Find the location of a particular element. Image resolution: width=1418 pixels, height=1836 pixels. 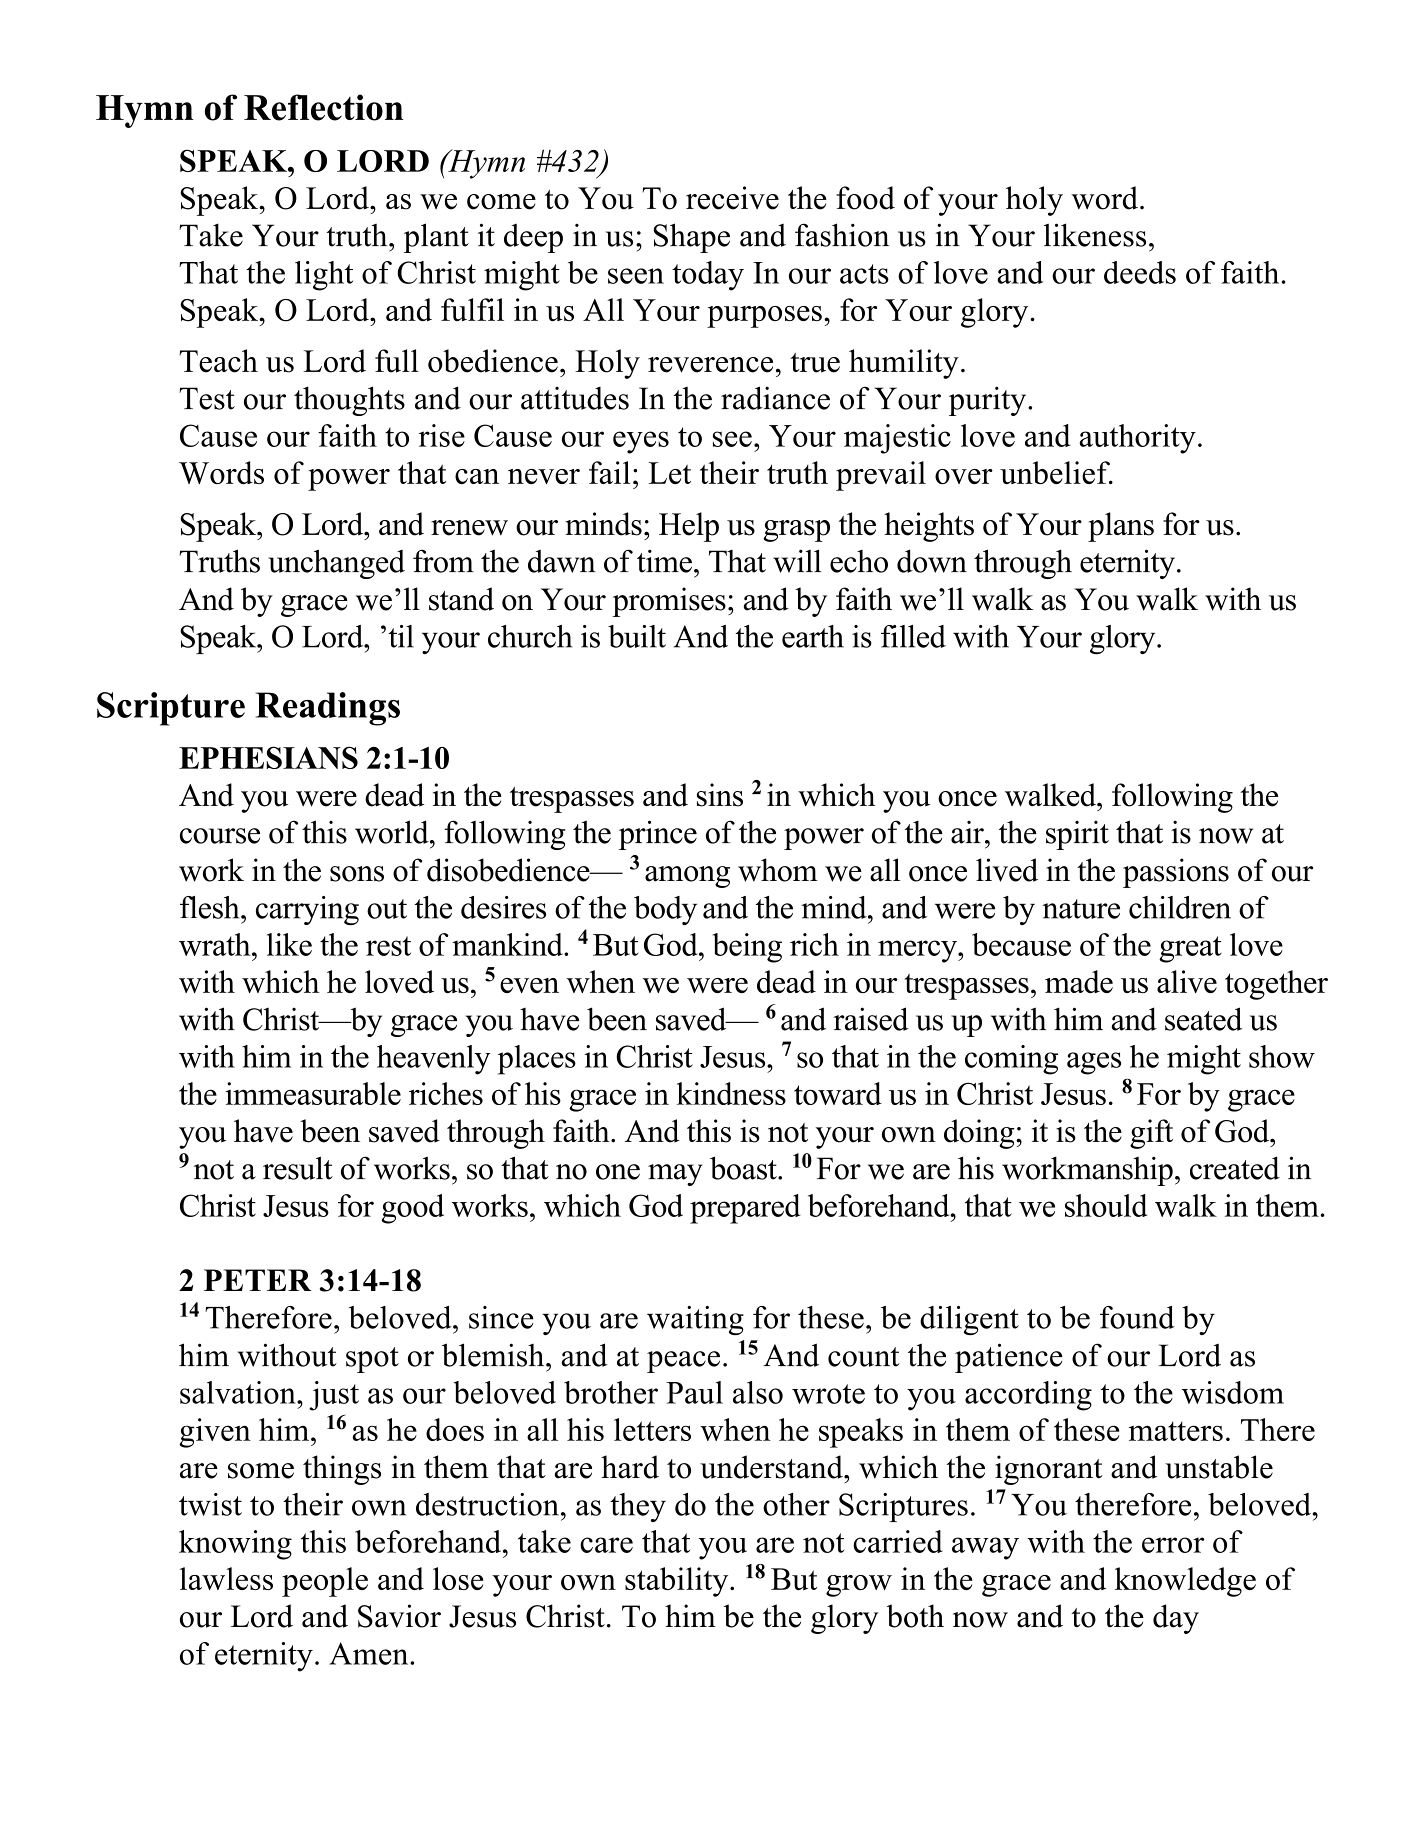

Readings is located at coordinates (328, 709).
